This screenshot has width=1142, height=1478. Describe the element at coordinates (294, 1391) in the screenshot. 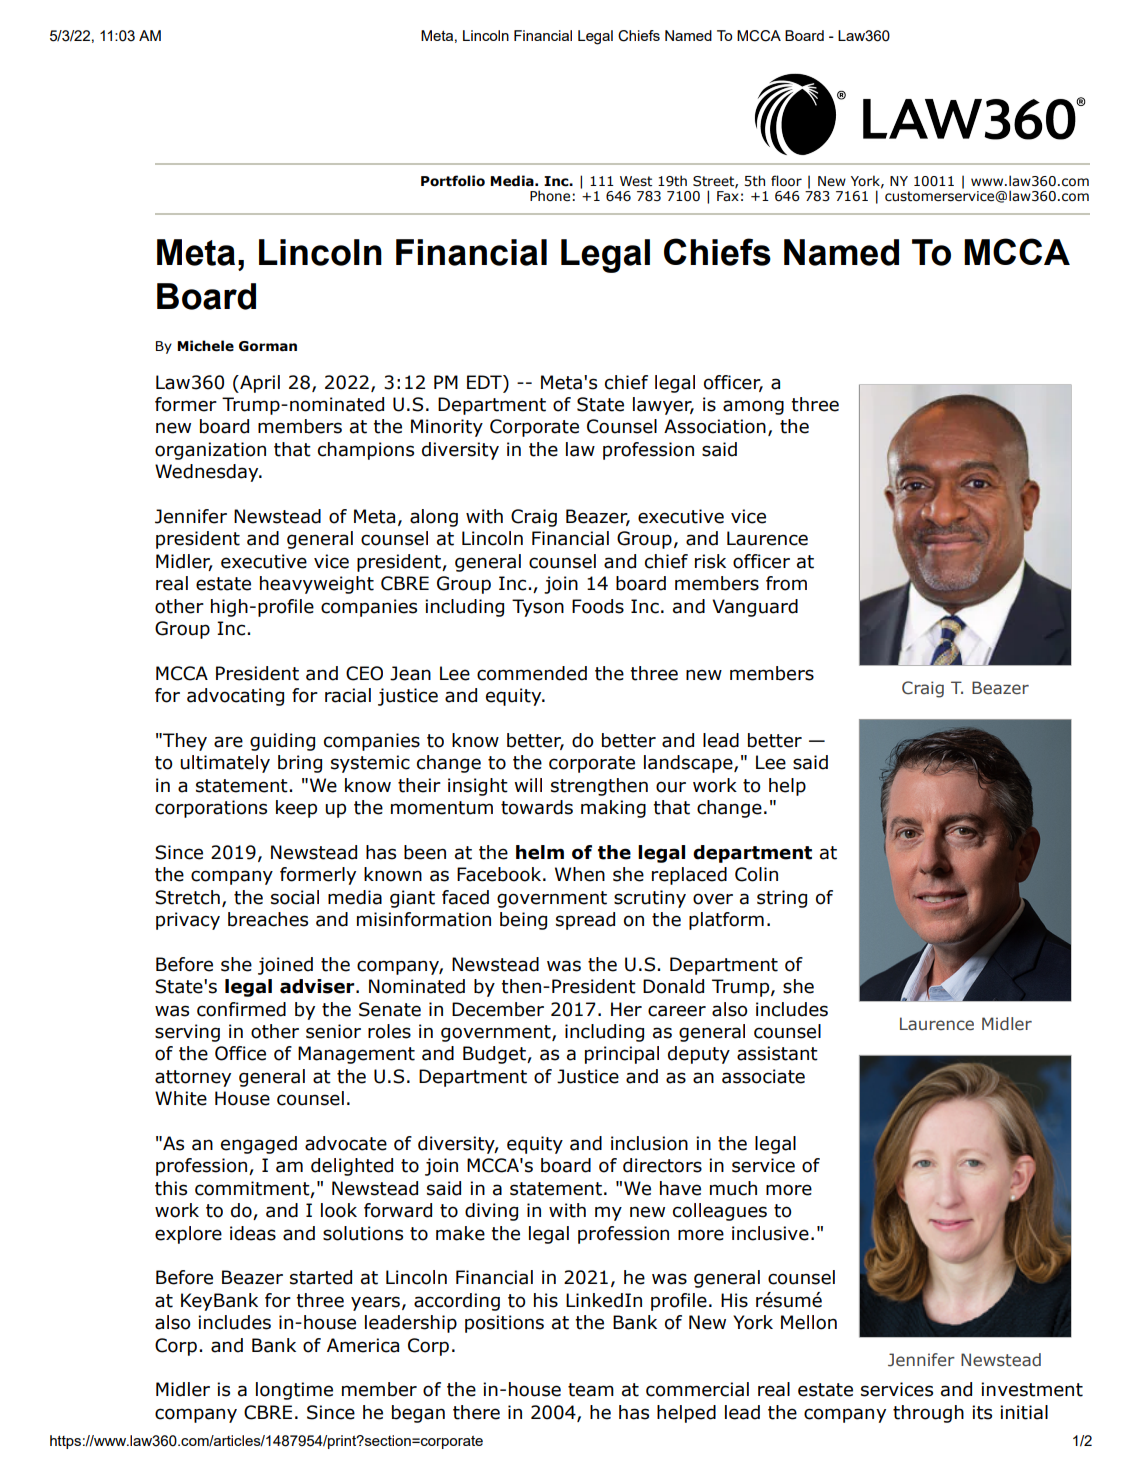

I see `longtime` at that location.
